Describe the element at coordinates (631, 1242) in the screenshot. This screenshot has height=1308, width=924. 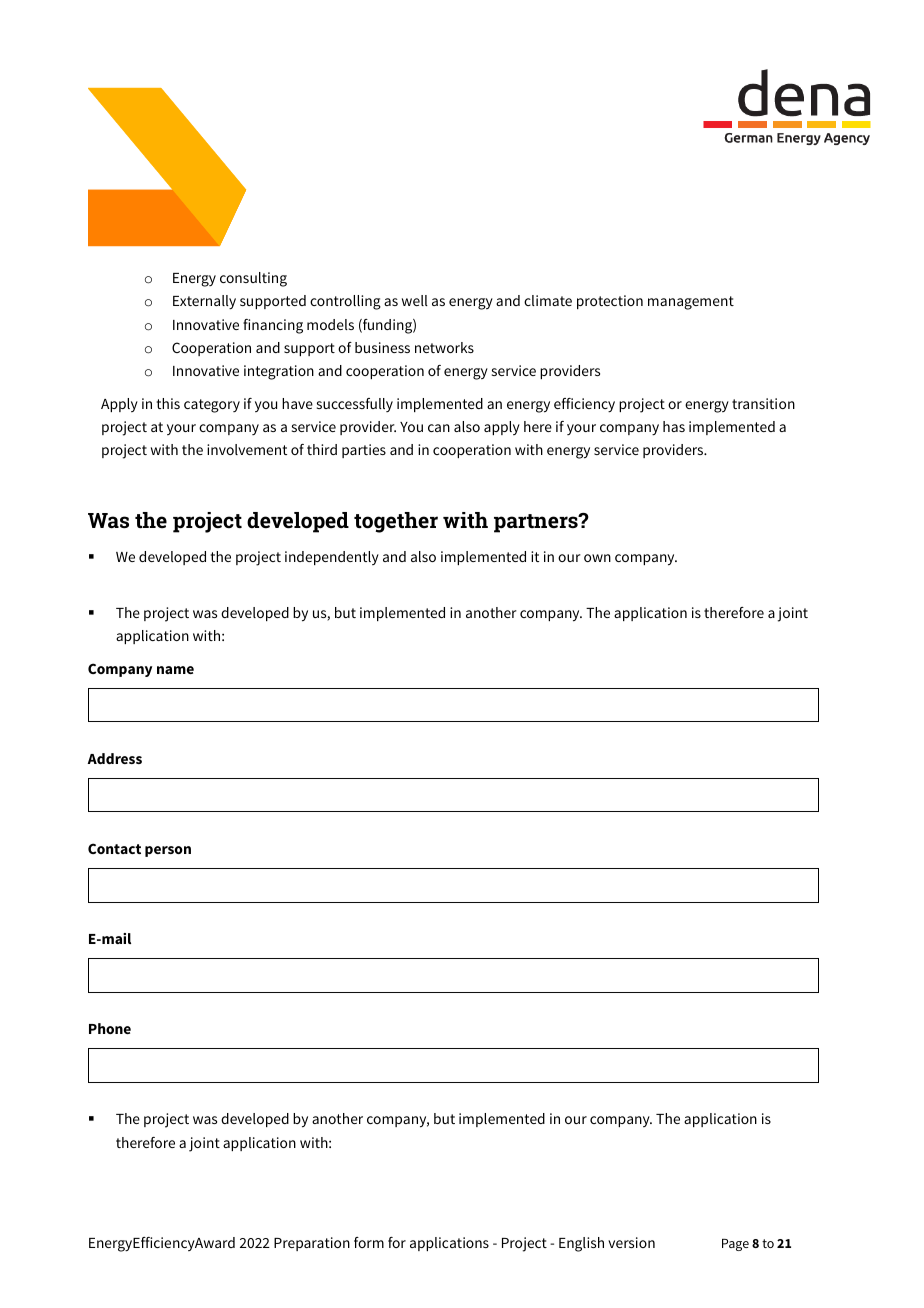
I see `version` at that location.
